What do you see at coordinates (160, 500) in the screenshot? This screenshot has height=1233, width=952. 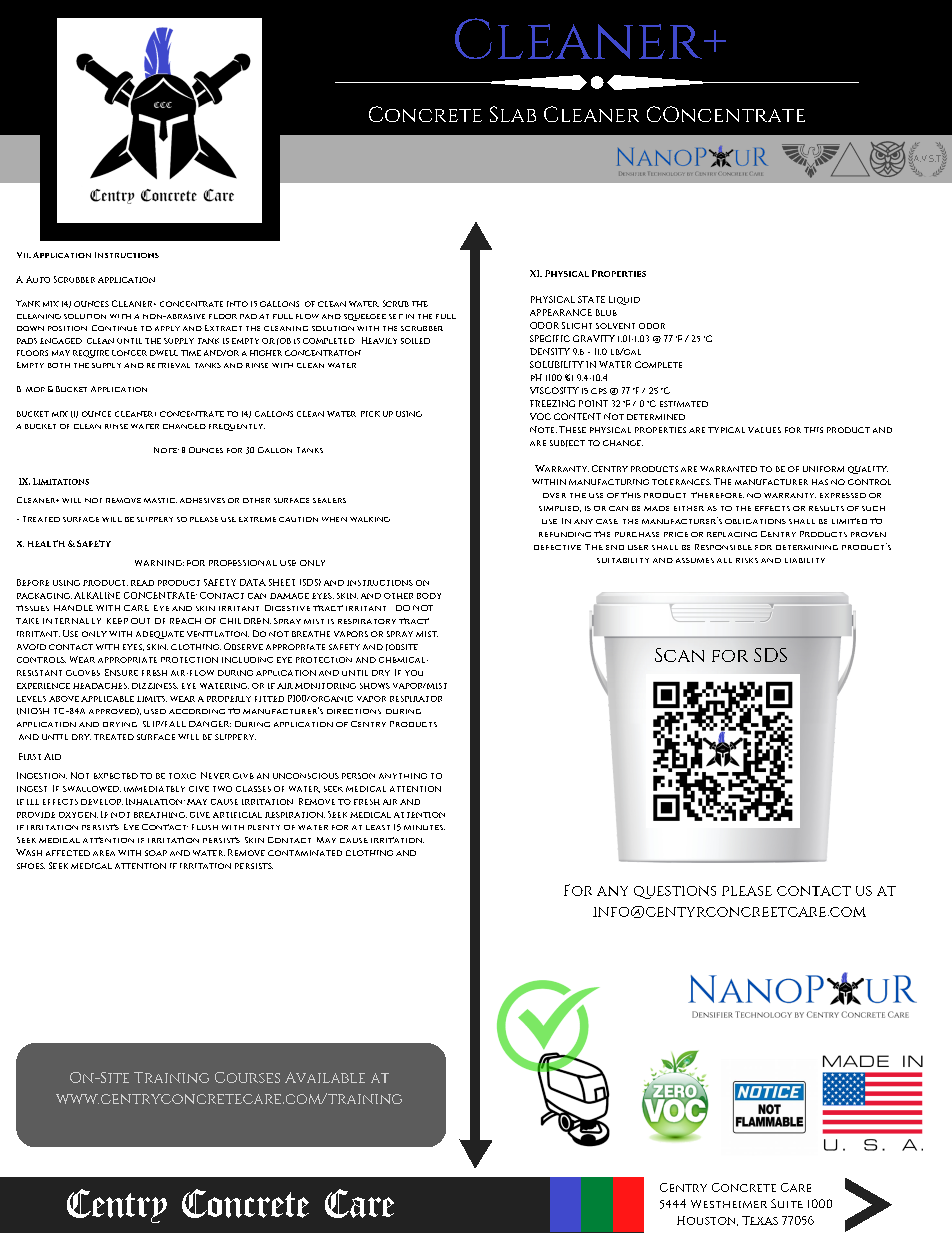 I see `mastic` at bounding box center [160, 500].
